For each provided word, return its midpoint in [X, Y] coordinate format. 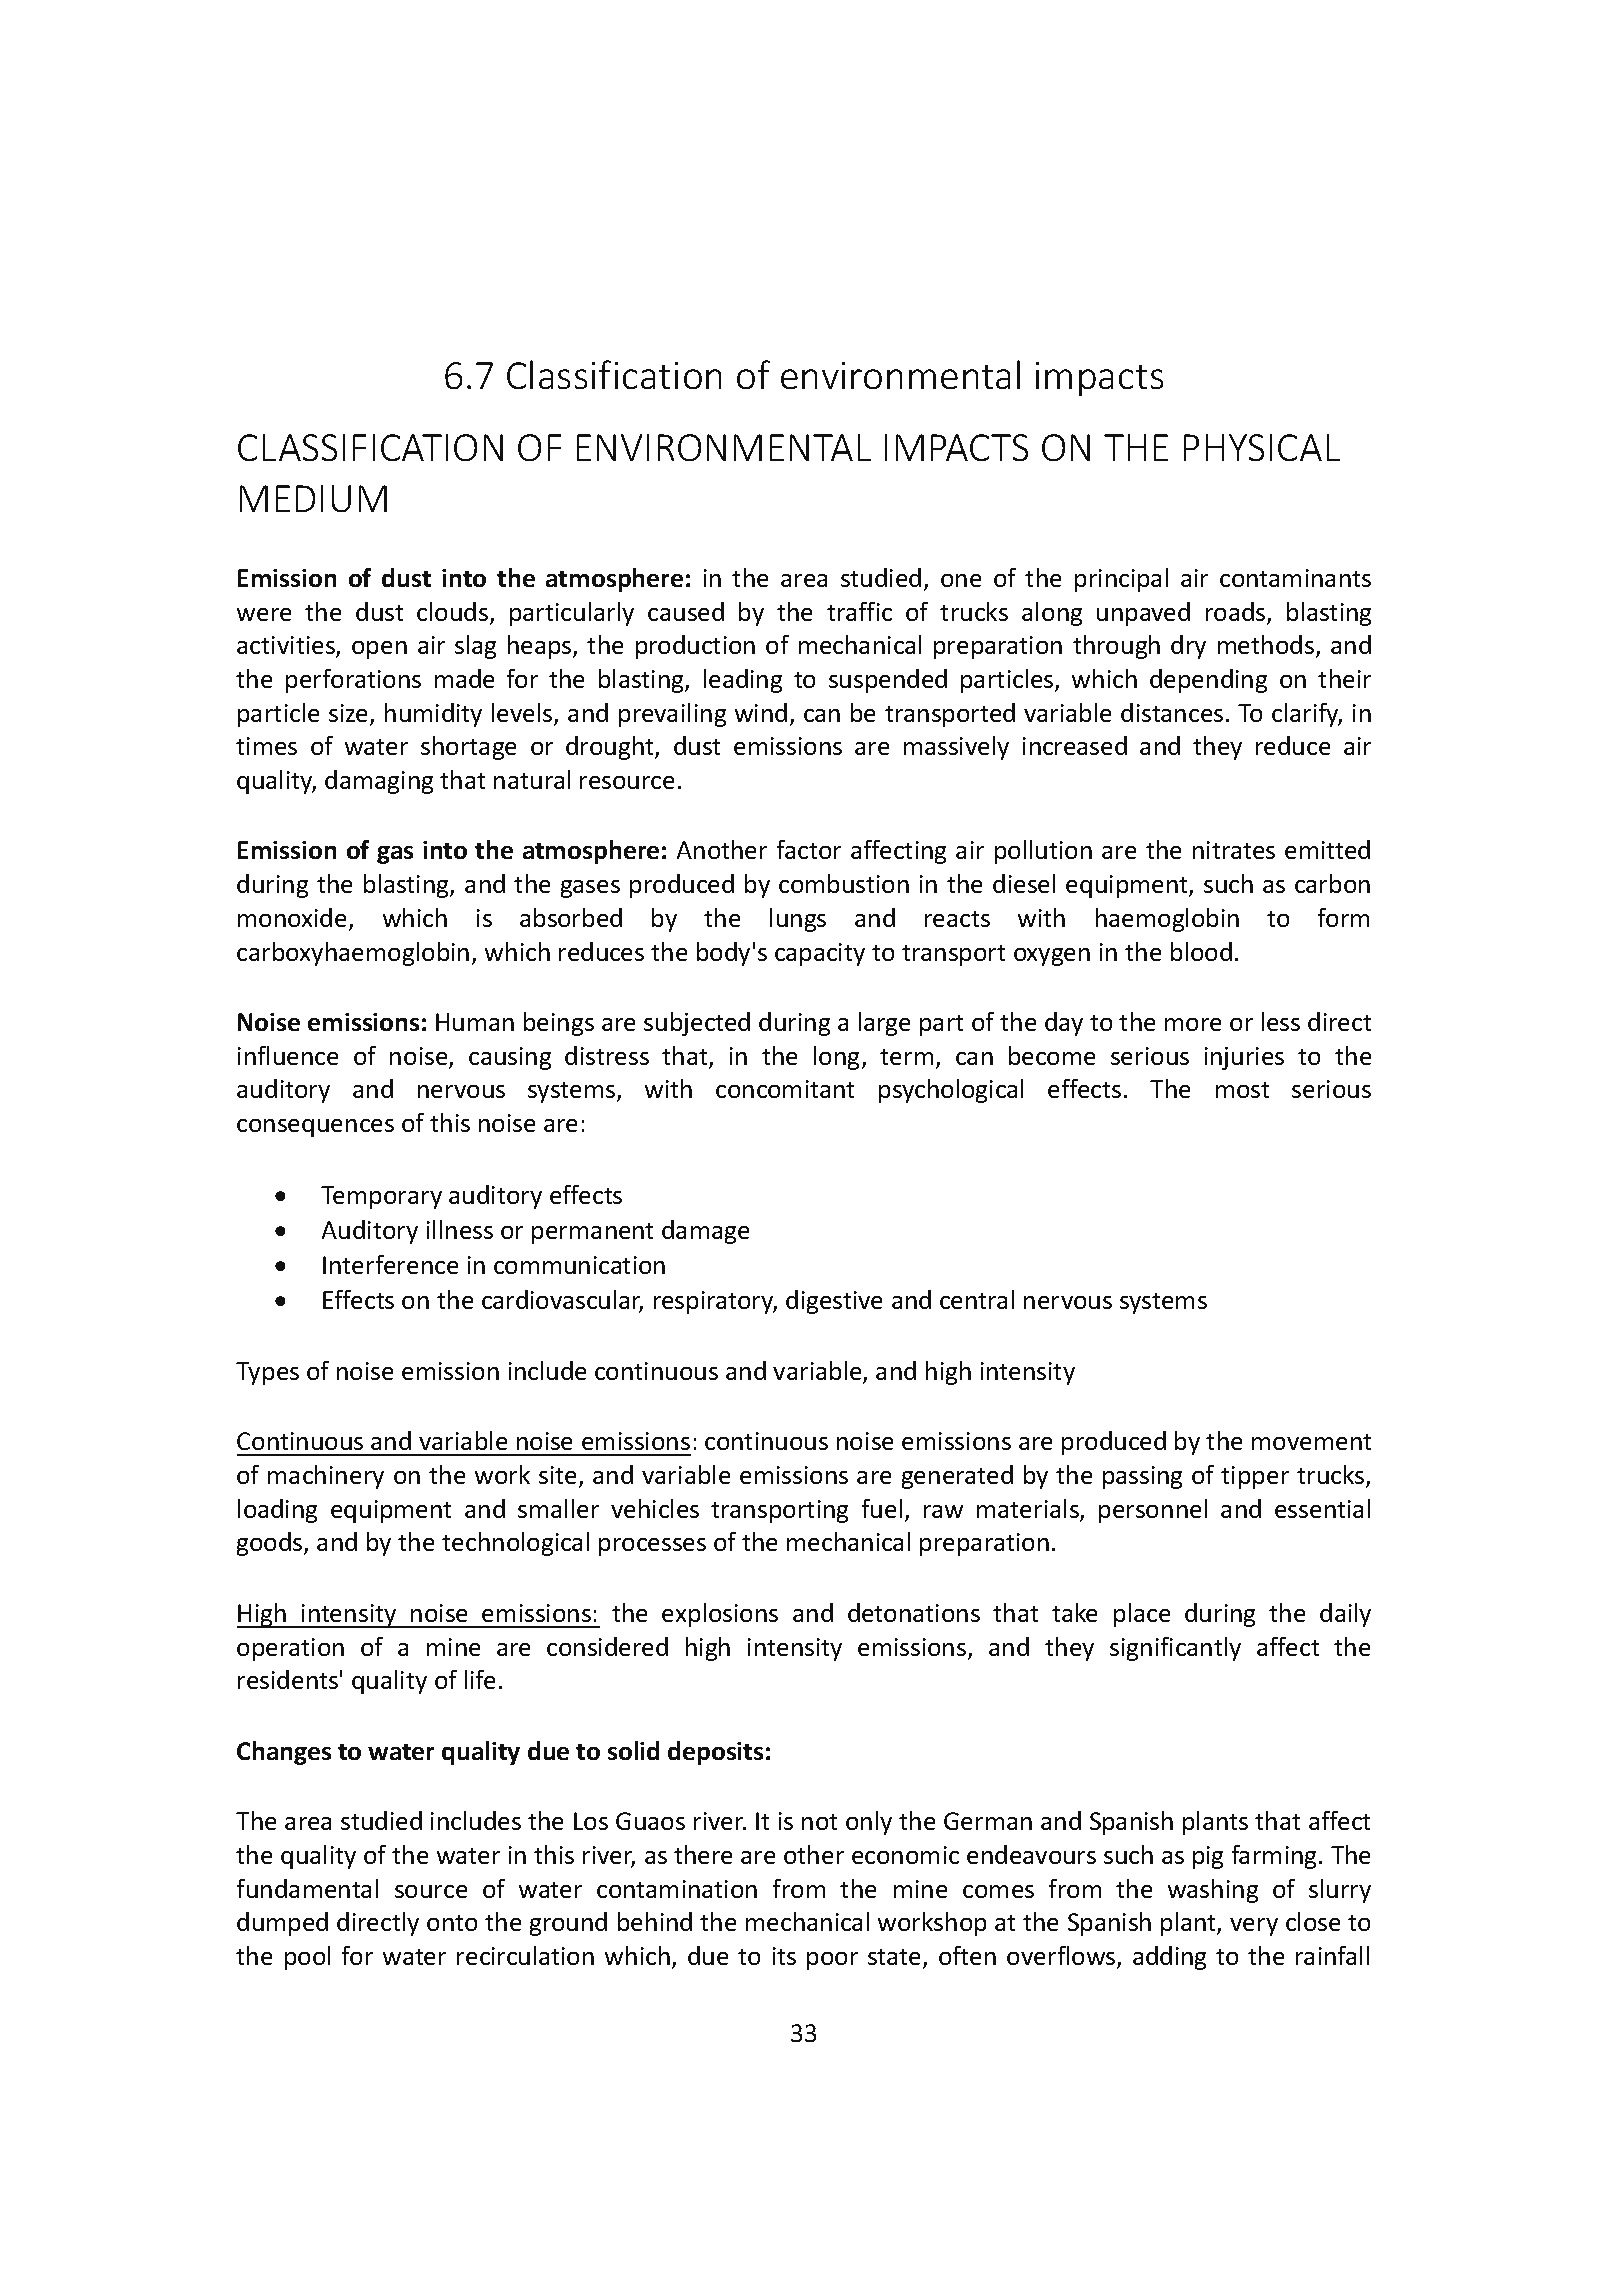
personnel [1153, 1511]
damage [705, 1232]
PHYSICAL [1262, 447]
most [1242, 1090]
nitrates [1234, 850]
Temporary [381, 1197]
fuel [882, 1508]
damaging [379, 782]
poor [832, 1961]
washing [1213, 1891]
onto [452, 1923]
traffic [859, 611]
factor [809, 849]
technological [515, 1544]
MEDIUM [313, 498]
